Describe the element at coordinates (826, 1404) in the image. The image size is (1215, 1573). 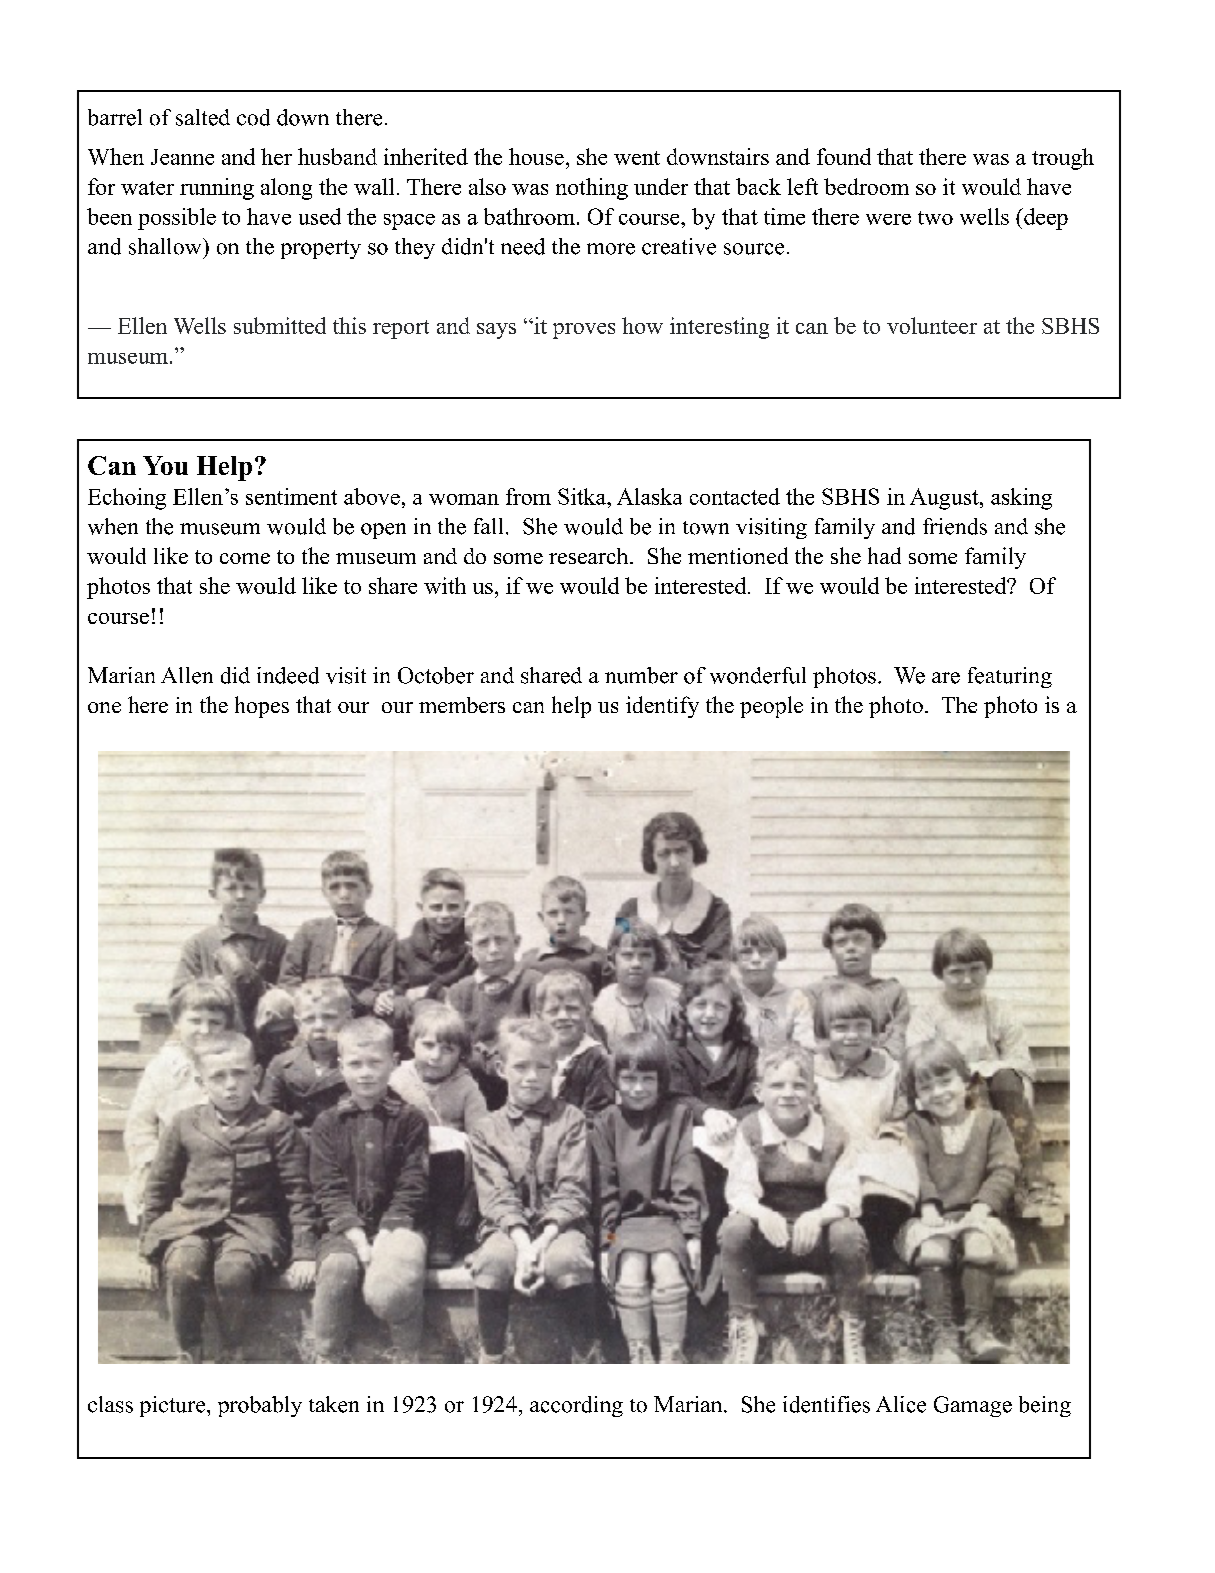
I see `identifies` at that location.
